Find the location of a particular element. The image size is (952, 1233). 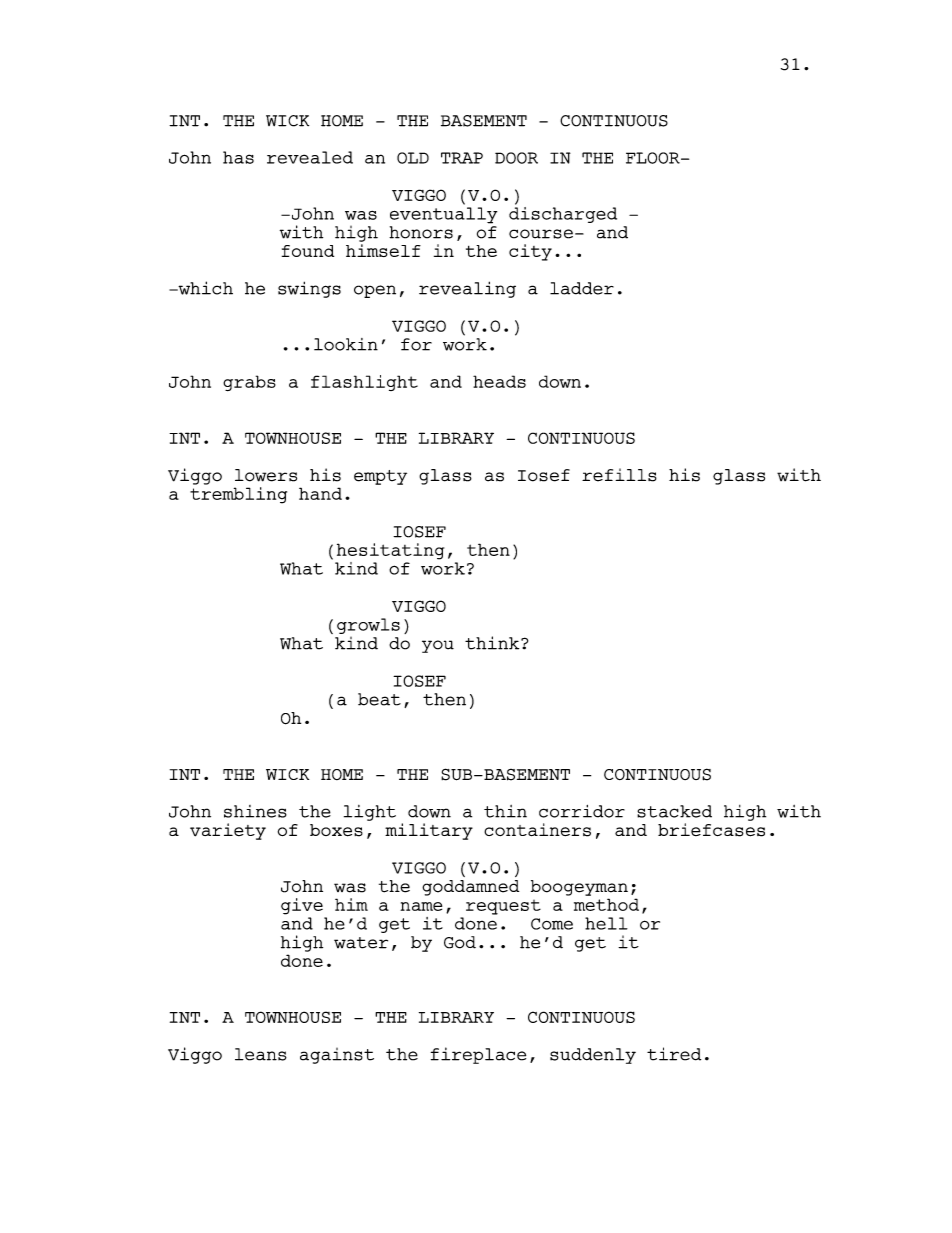

discharged is located at coordinates (563, 213).
